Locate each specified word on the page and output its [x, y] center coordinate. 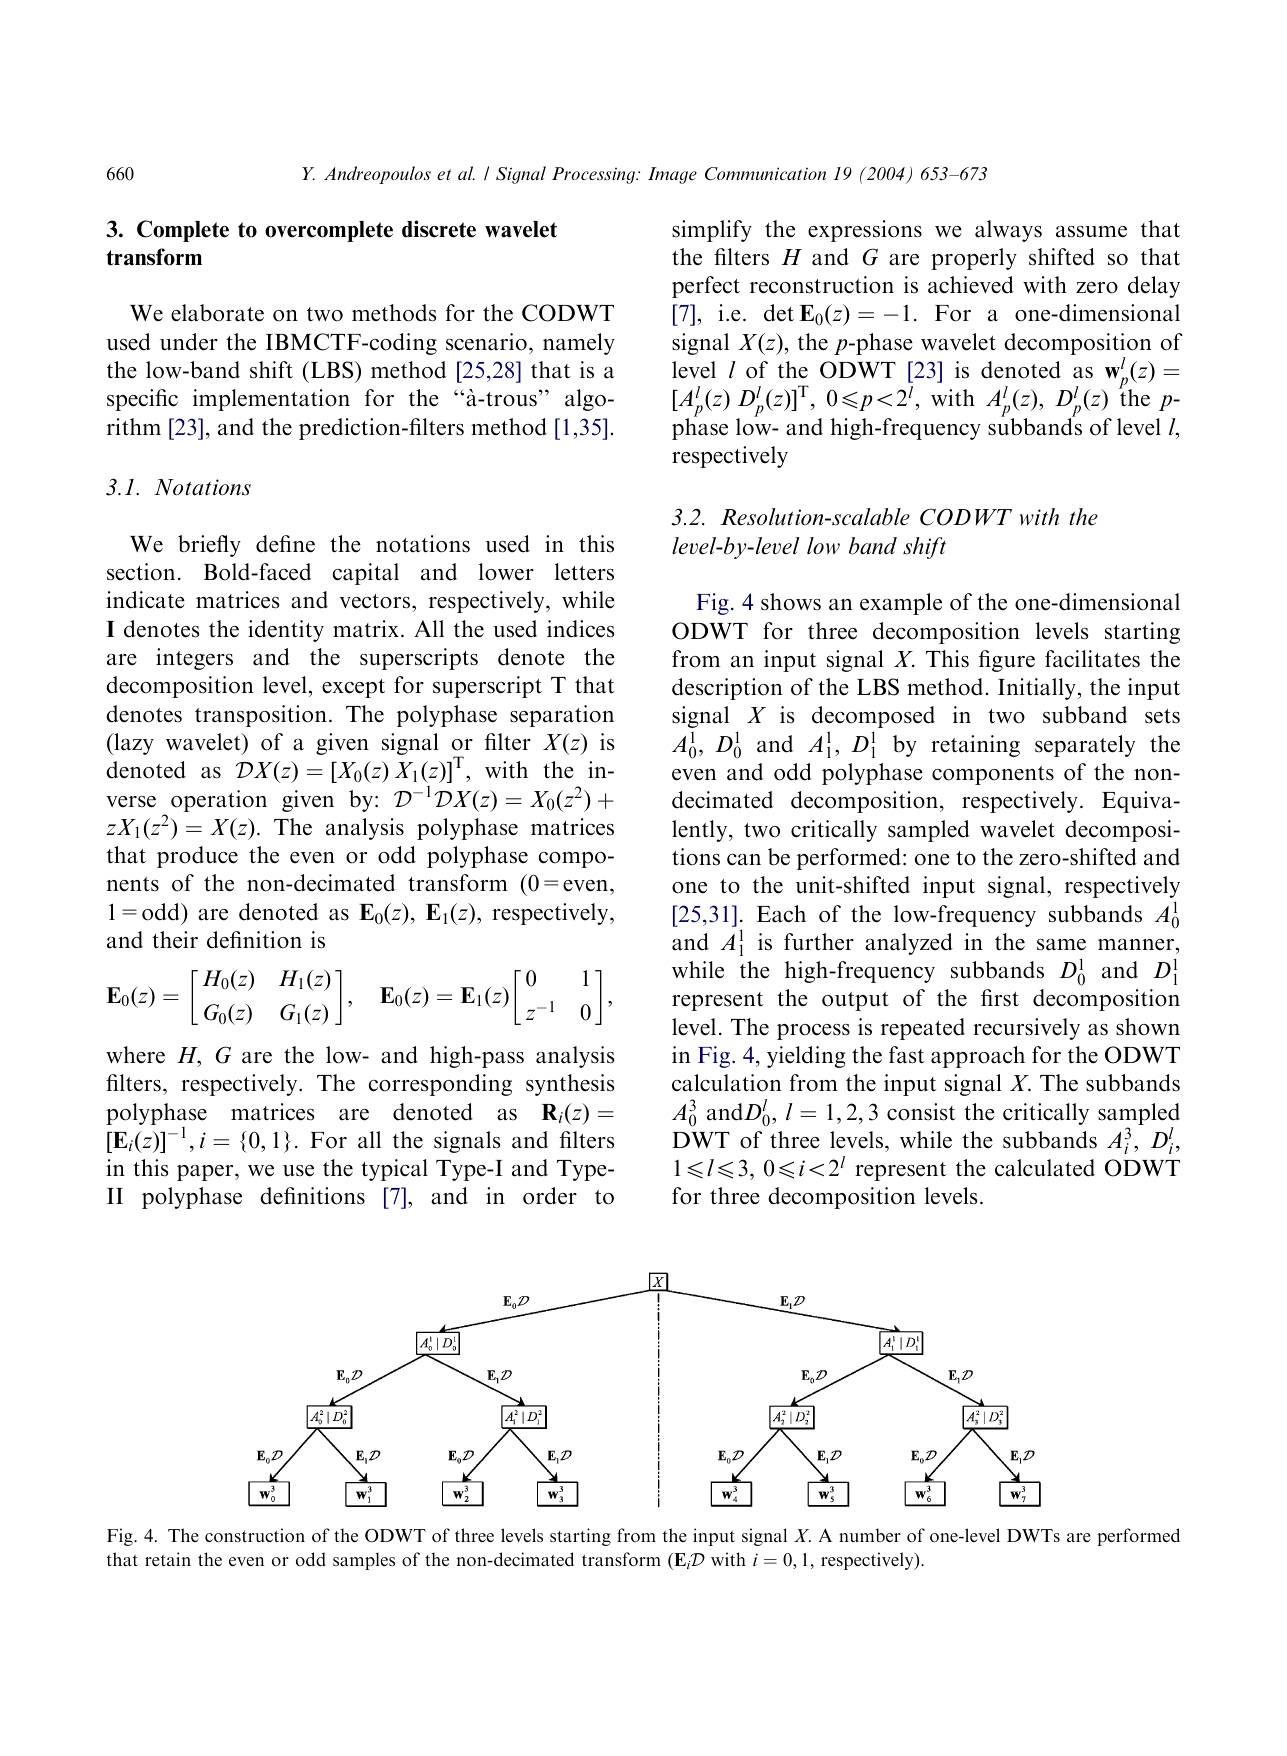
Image [672, 175]
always [1008, 231]
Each [781, 914]
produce [197, 857]
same [1061, 945]
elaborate [217, 313]
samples [364, 1561]
